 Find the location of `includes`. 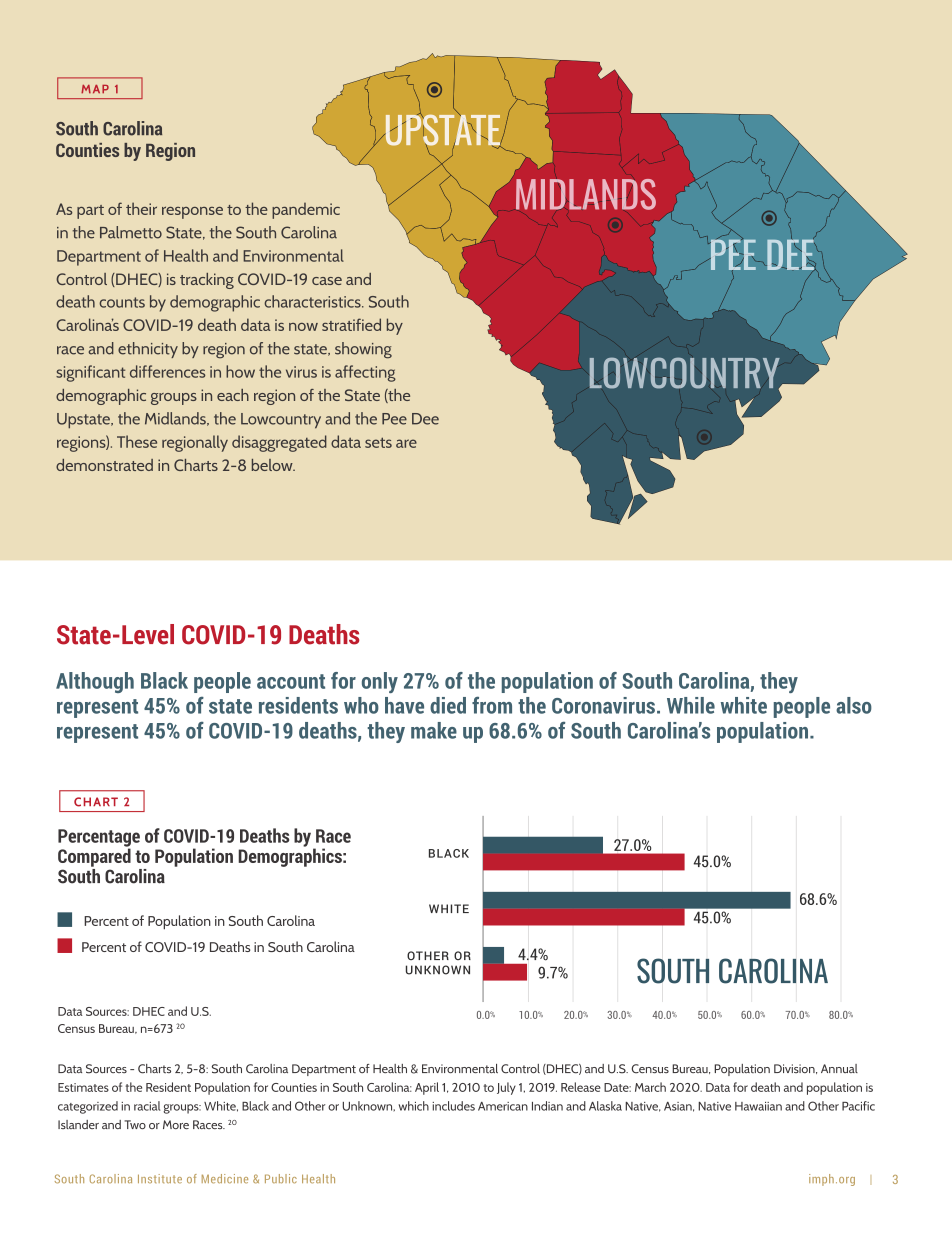

includes is located at coordinates (453, 1106).
